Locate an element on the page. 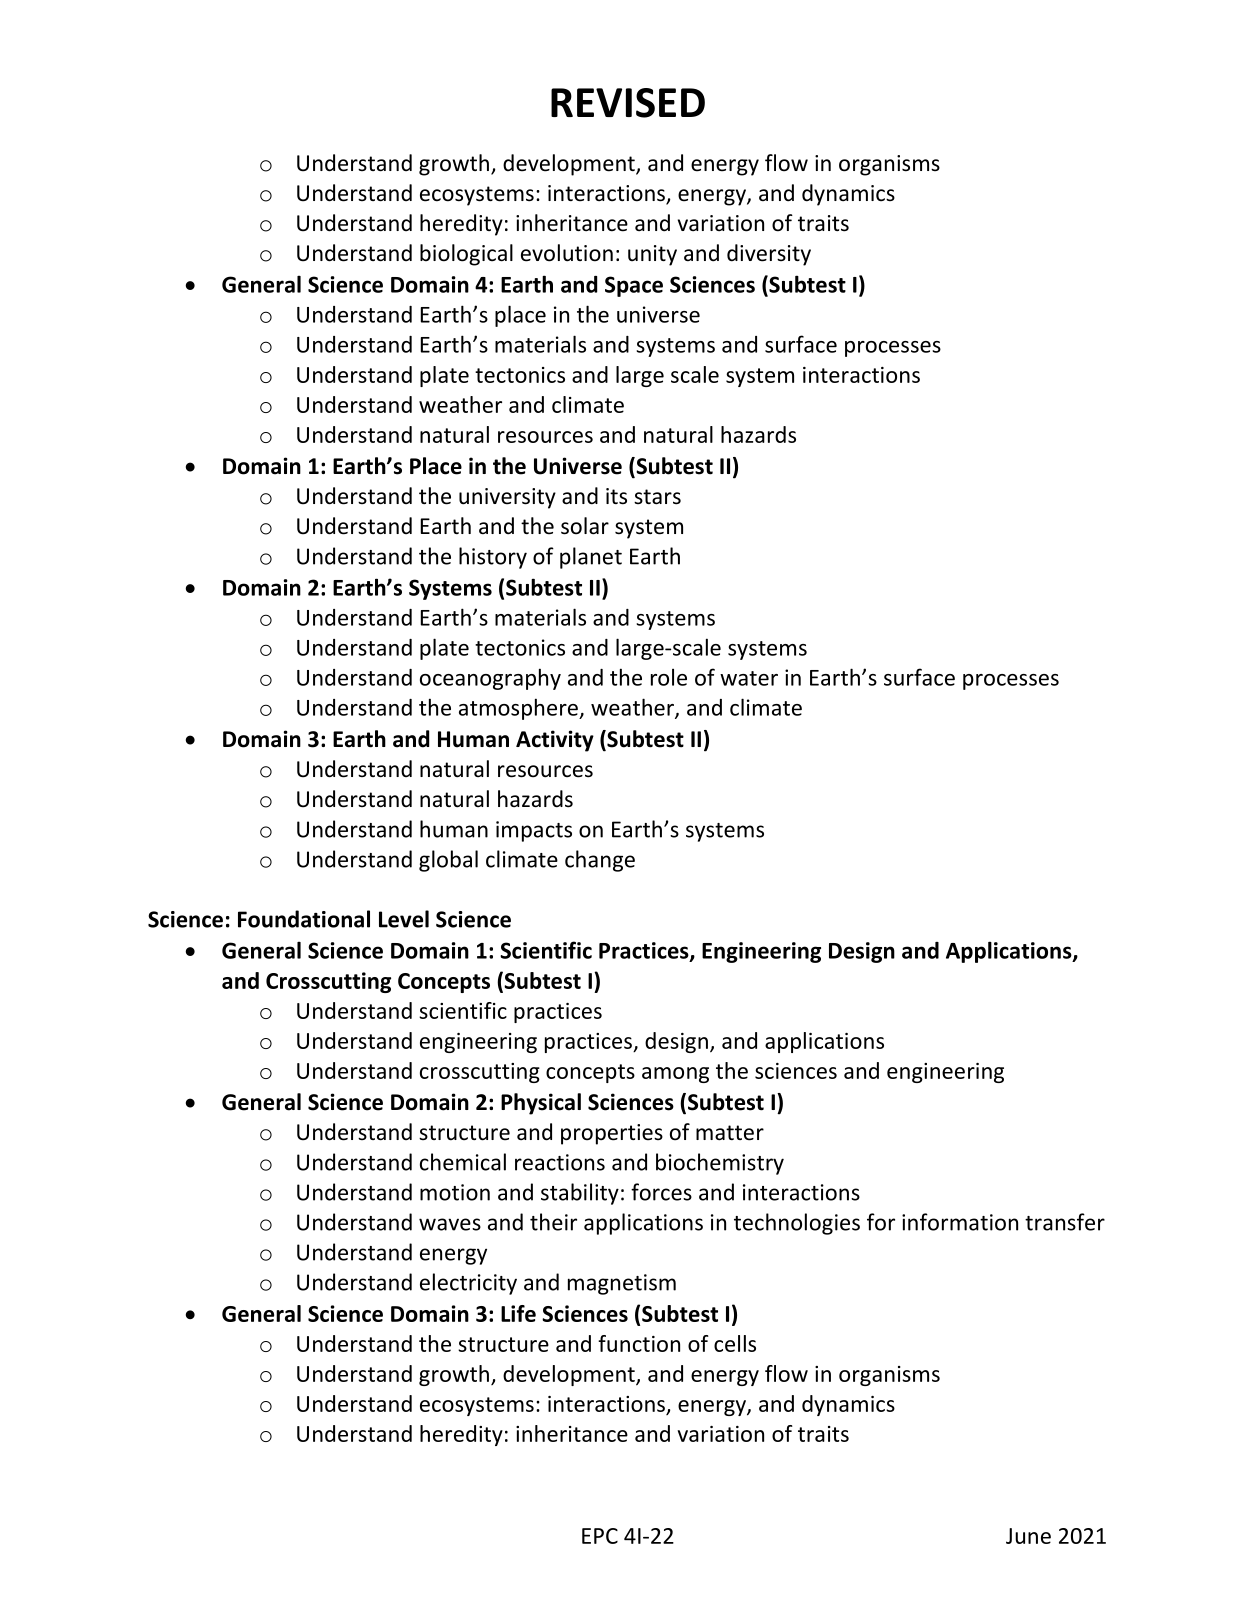 The width and height of the image is (1255, 1624). diversity is located at coordinates (769, 255).
